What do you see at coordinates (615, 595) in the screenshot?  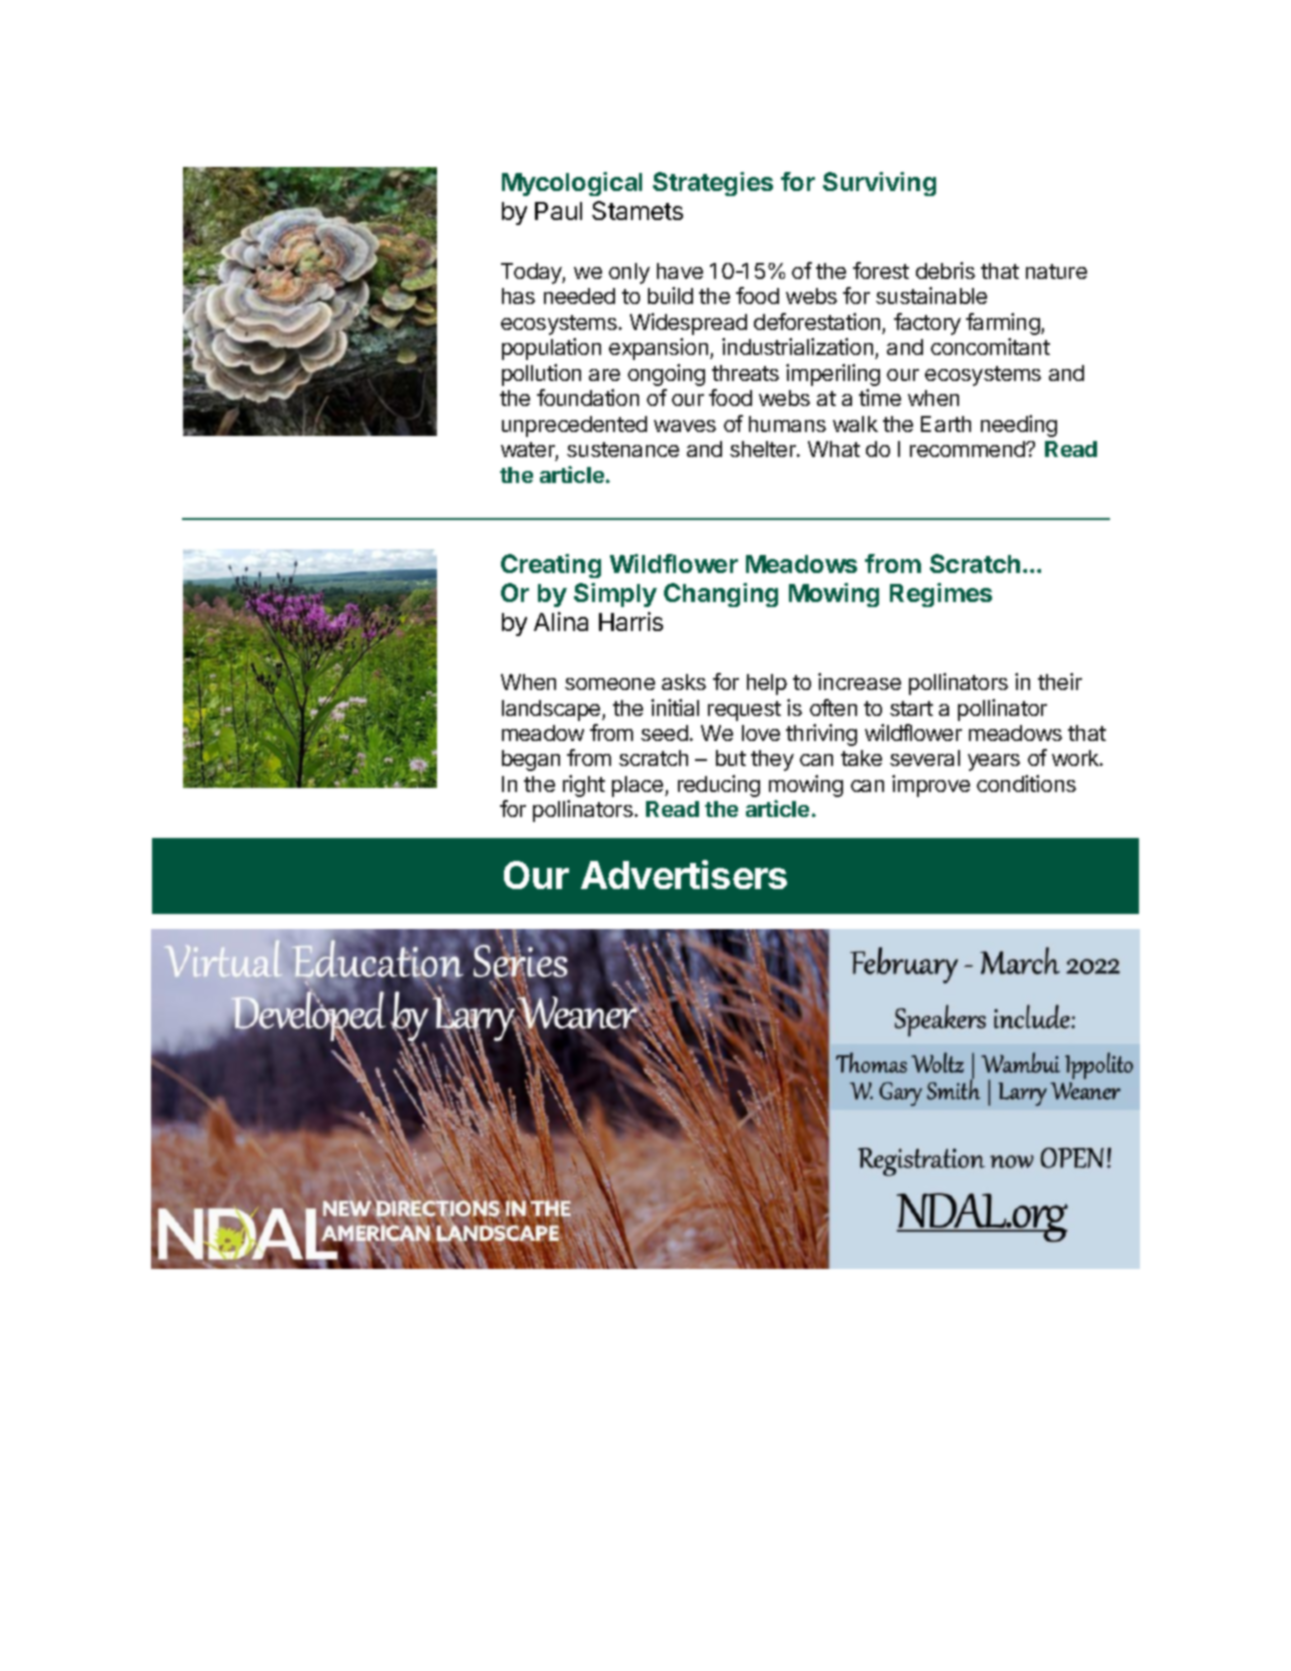 I see `Simply` at bounding box center [615, 595].
